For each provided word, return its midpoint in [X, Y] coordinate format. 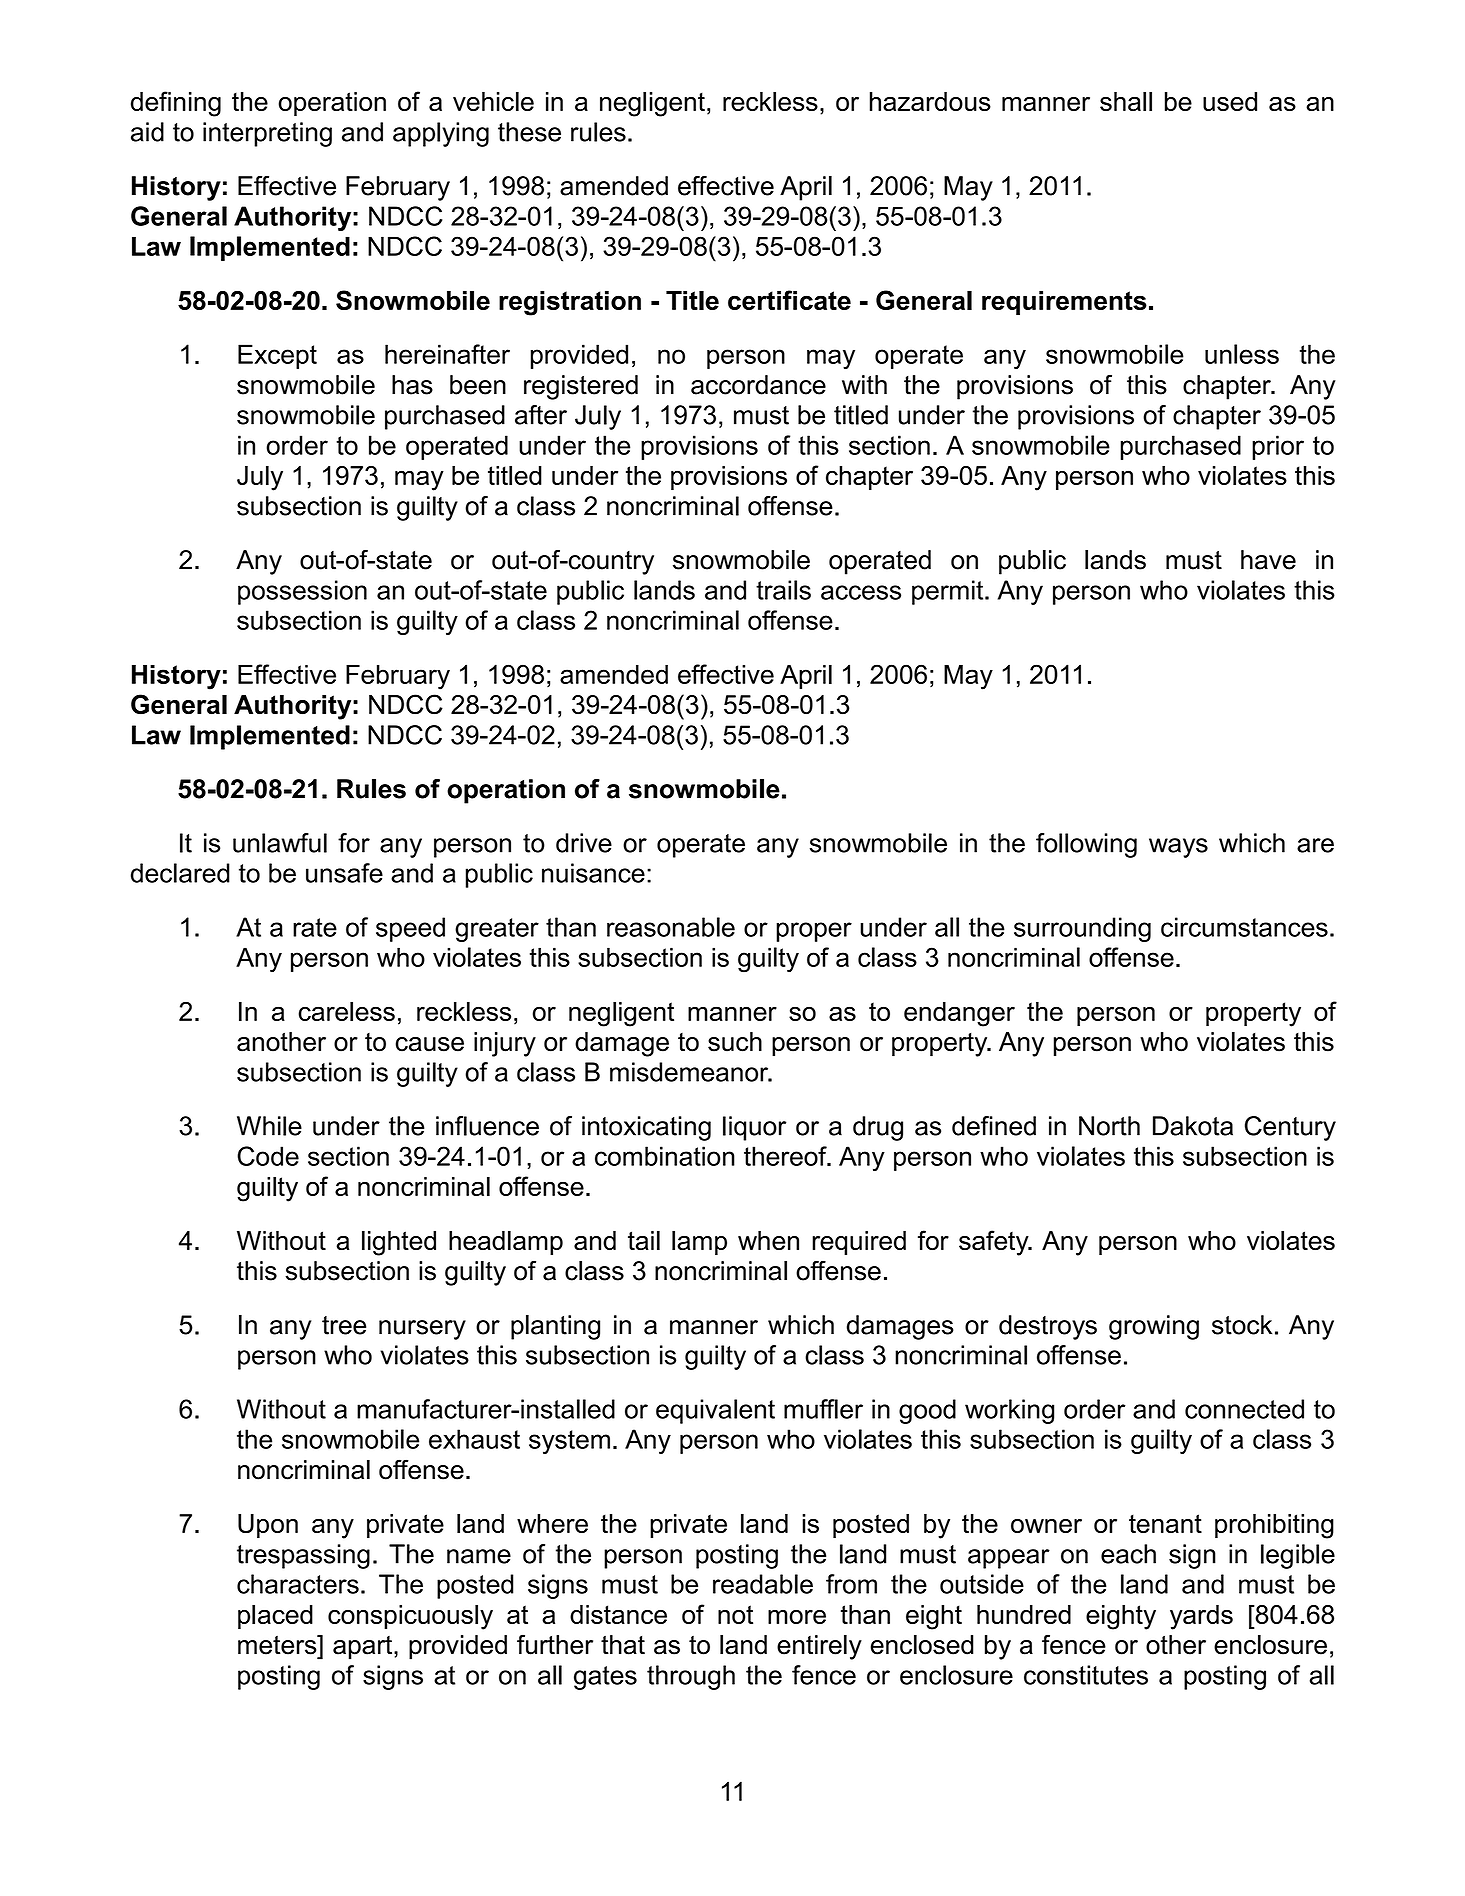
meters [278, 1645]
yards [1201, 1617]
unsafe [344, 873]
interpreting [267, 134]
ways [1178, 848]
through [691, 1677]
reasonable [671, 927]
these [529, 132]
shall [1126, 101]
